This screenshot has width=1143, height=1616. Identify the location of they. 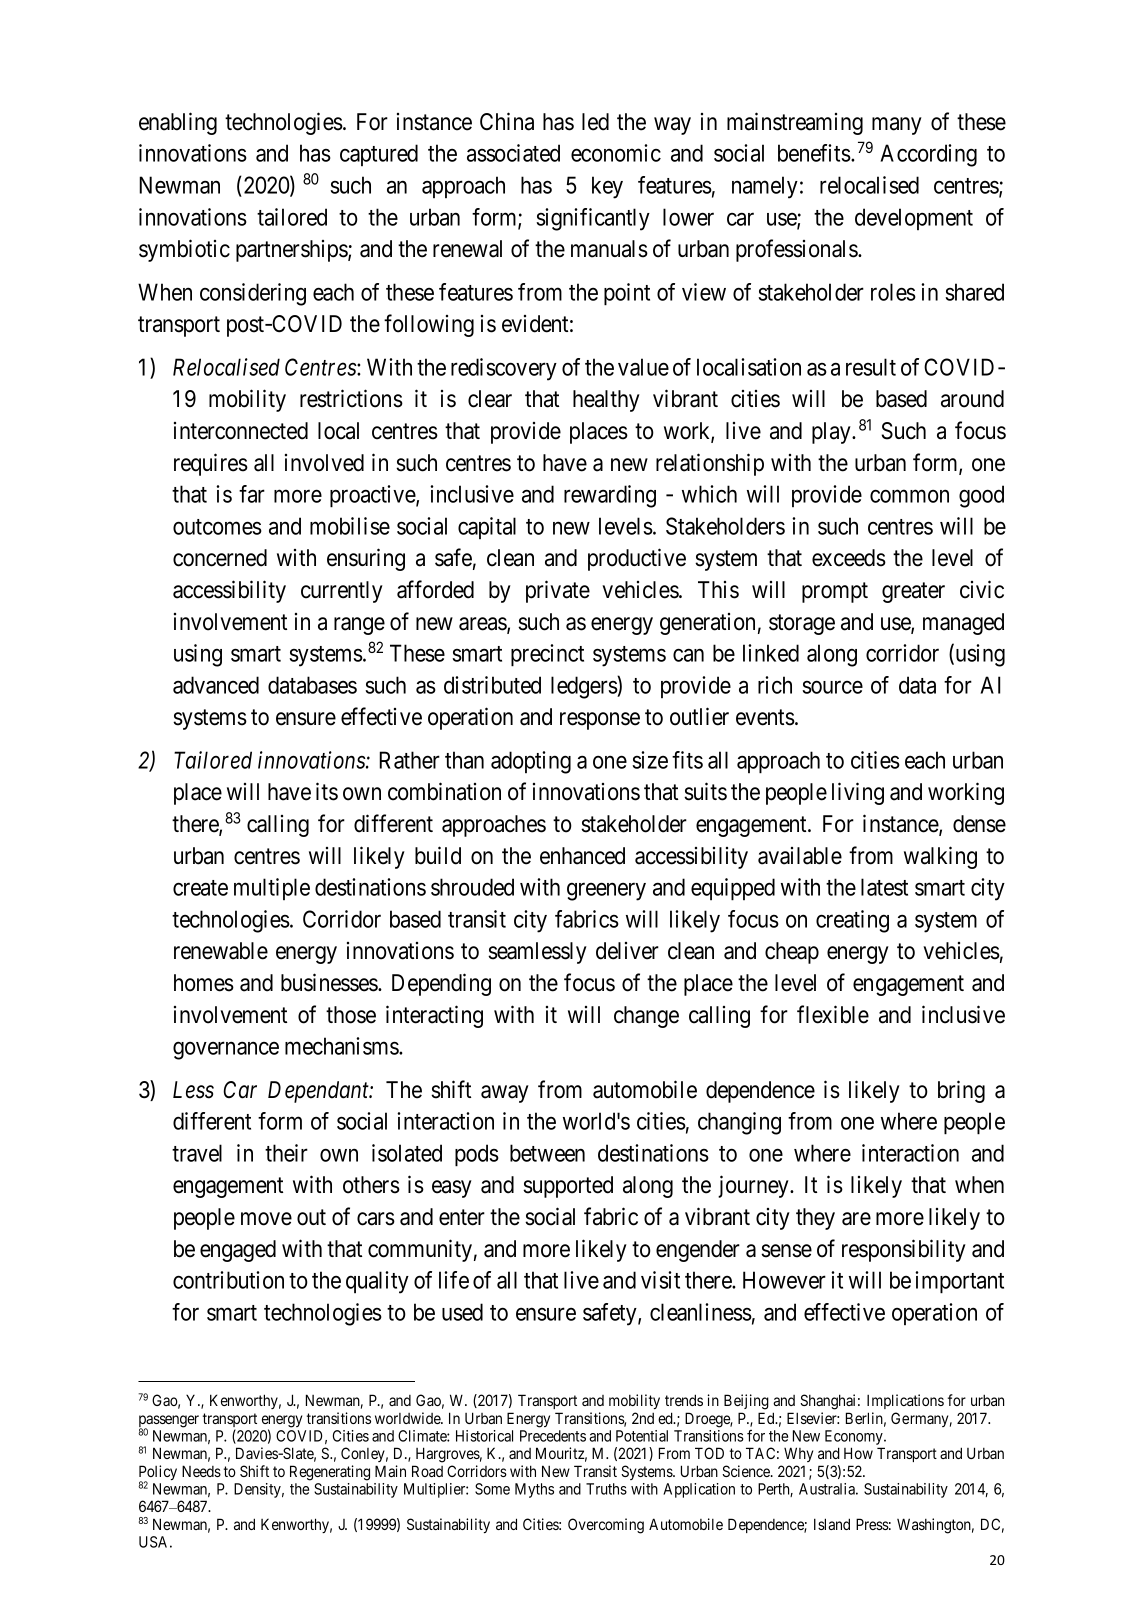
(815, 1219).
